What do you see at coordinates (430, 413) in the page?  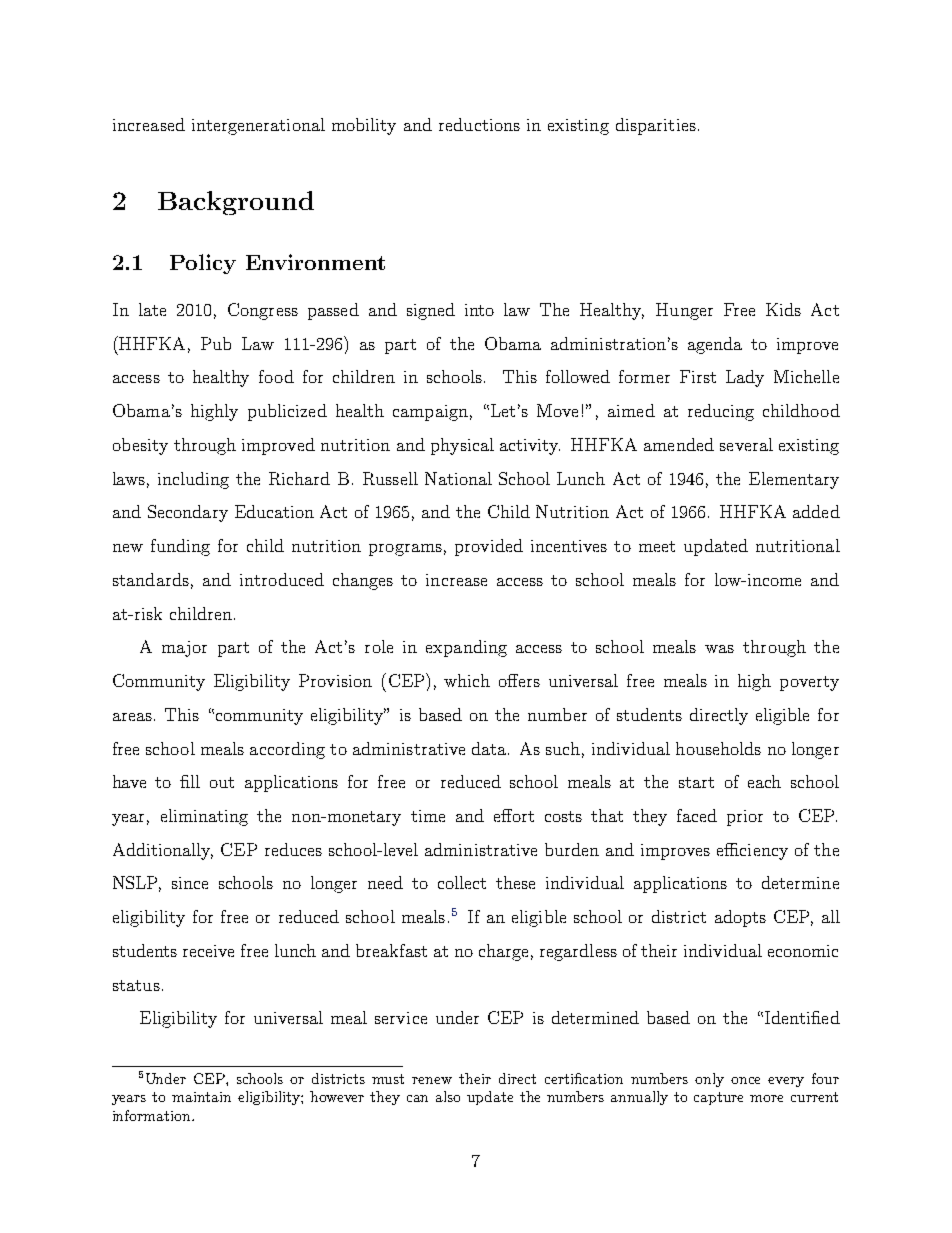 I see `campaign` at bounding box center [430, 413].
